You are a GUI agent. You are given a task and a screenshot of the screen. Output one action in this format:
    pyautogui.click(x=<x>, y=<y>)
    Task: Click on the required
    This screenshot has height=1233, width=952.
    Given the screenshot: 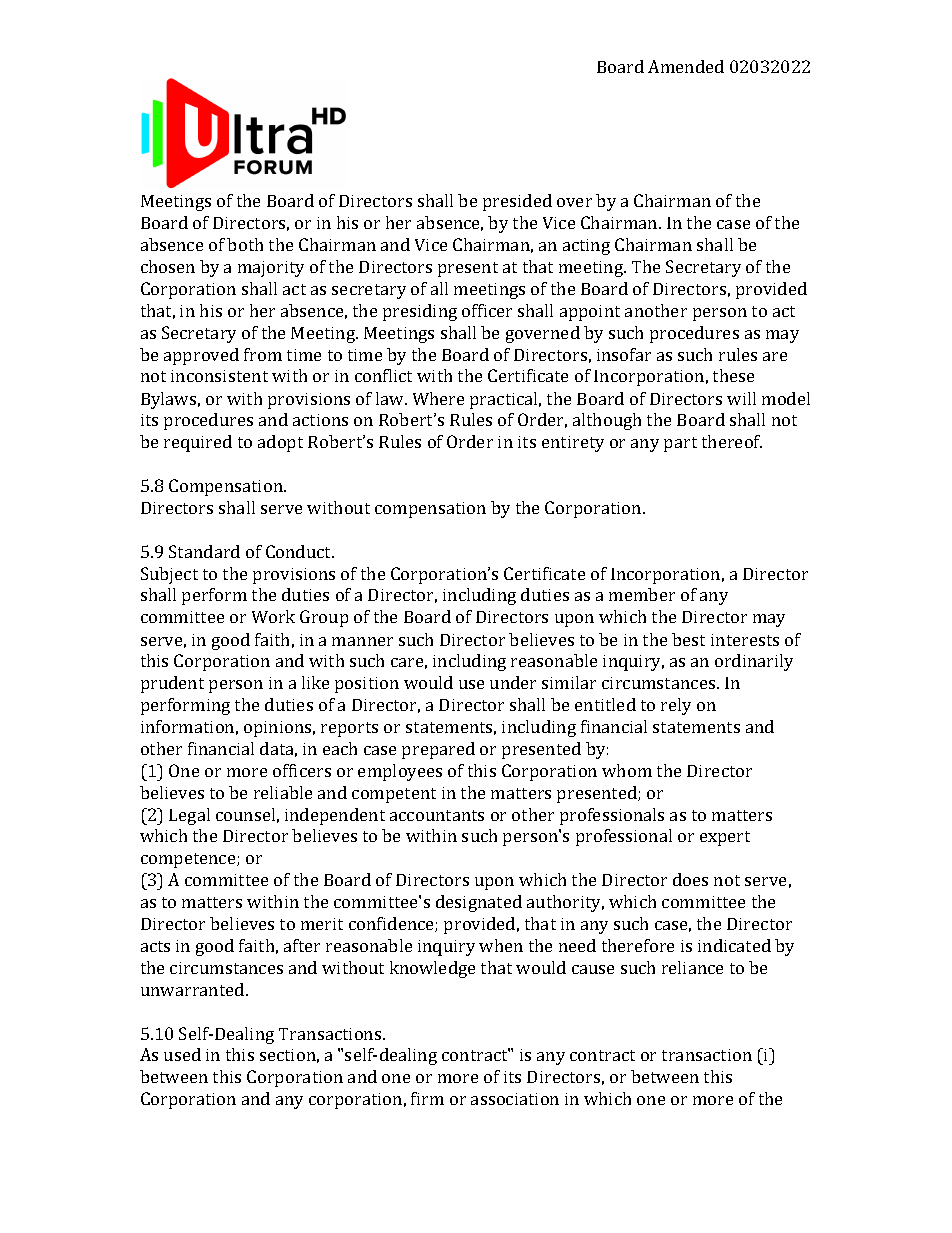 What is the action you would take?
    pyautogui.click(x=198, y=443)
